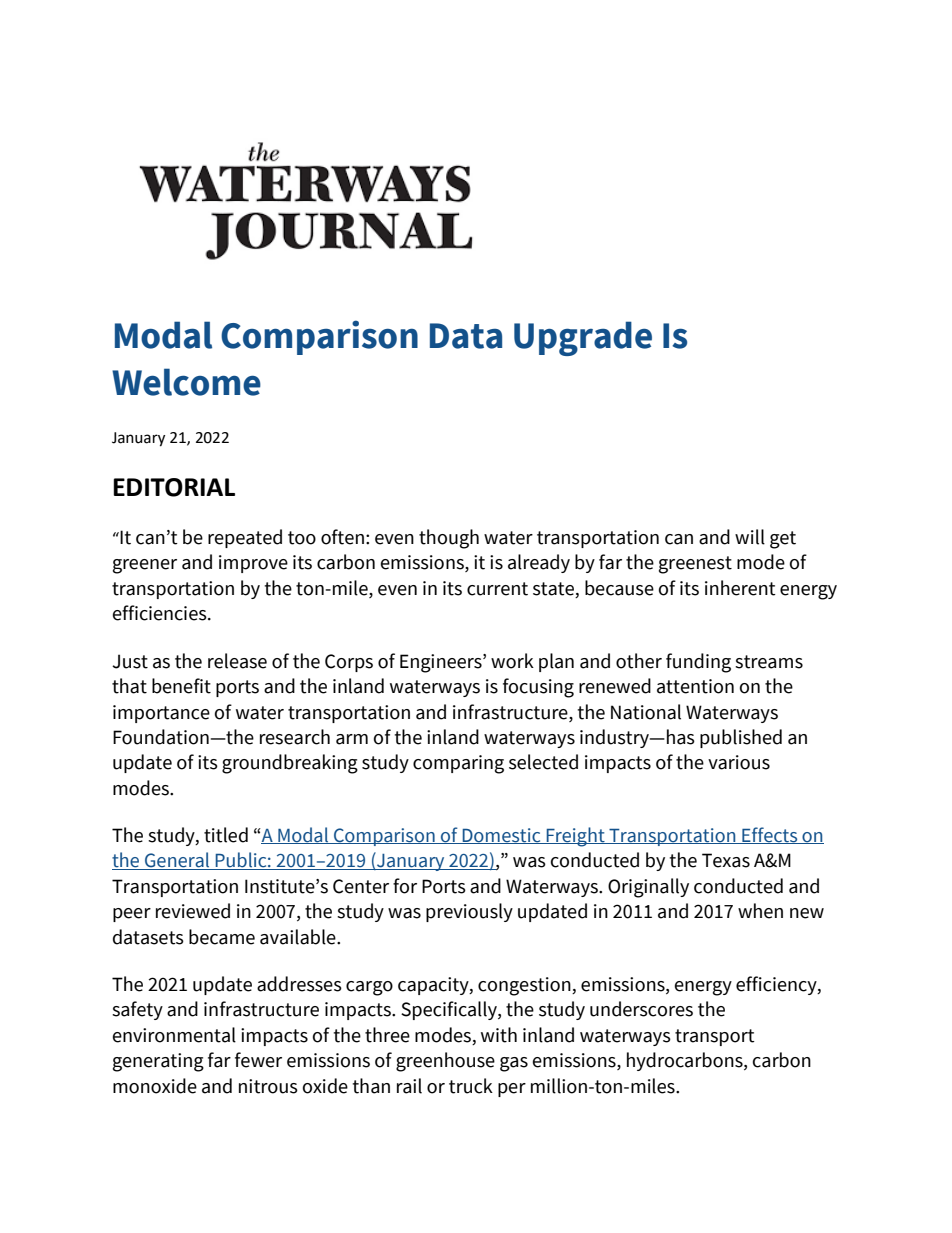 This page has width=952, height=1233. Describe the element at coordinates (186, 382) in the page. I see `Welcome` at that location.
